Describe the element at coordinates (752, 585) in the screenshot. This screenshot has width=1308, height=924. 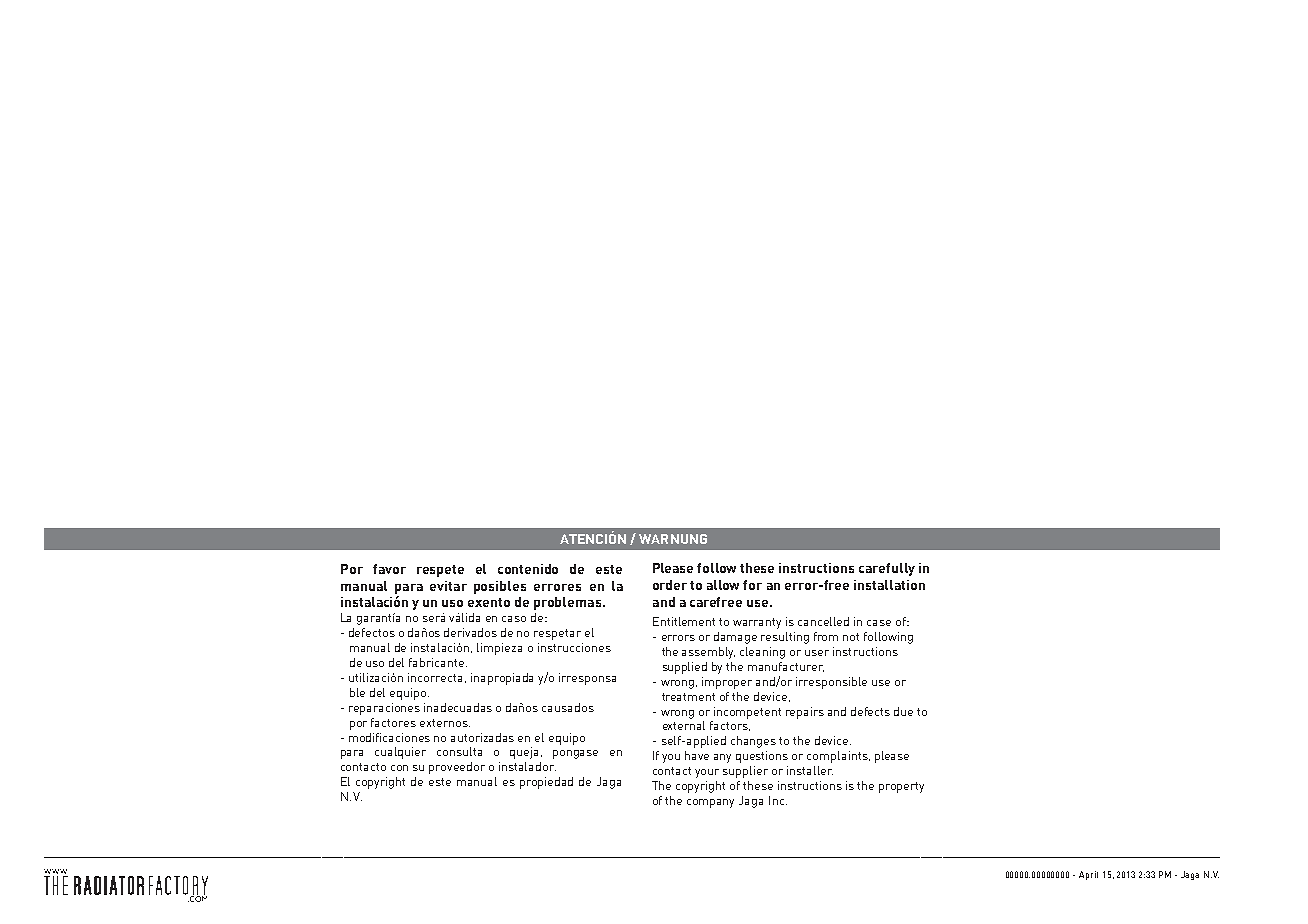
I see `for` at that location.
